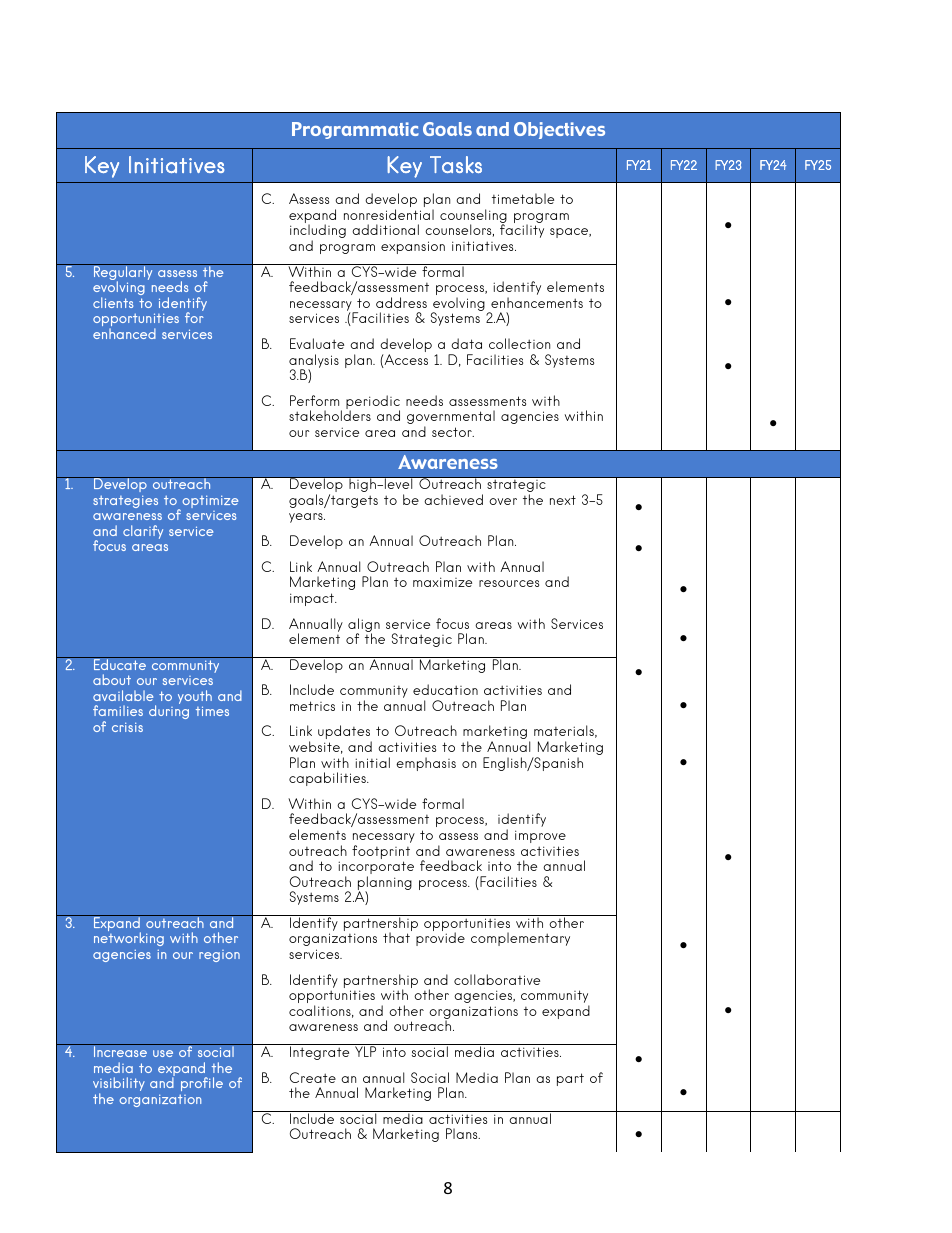  I want to click on align, so click(364, 626).
